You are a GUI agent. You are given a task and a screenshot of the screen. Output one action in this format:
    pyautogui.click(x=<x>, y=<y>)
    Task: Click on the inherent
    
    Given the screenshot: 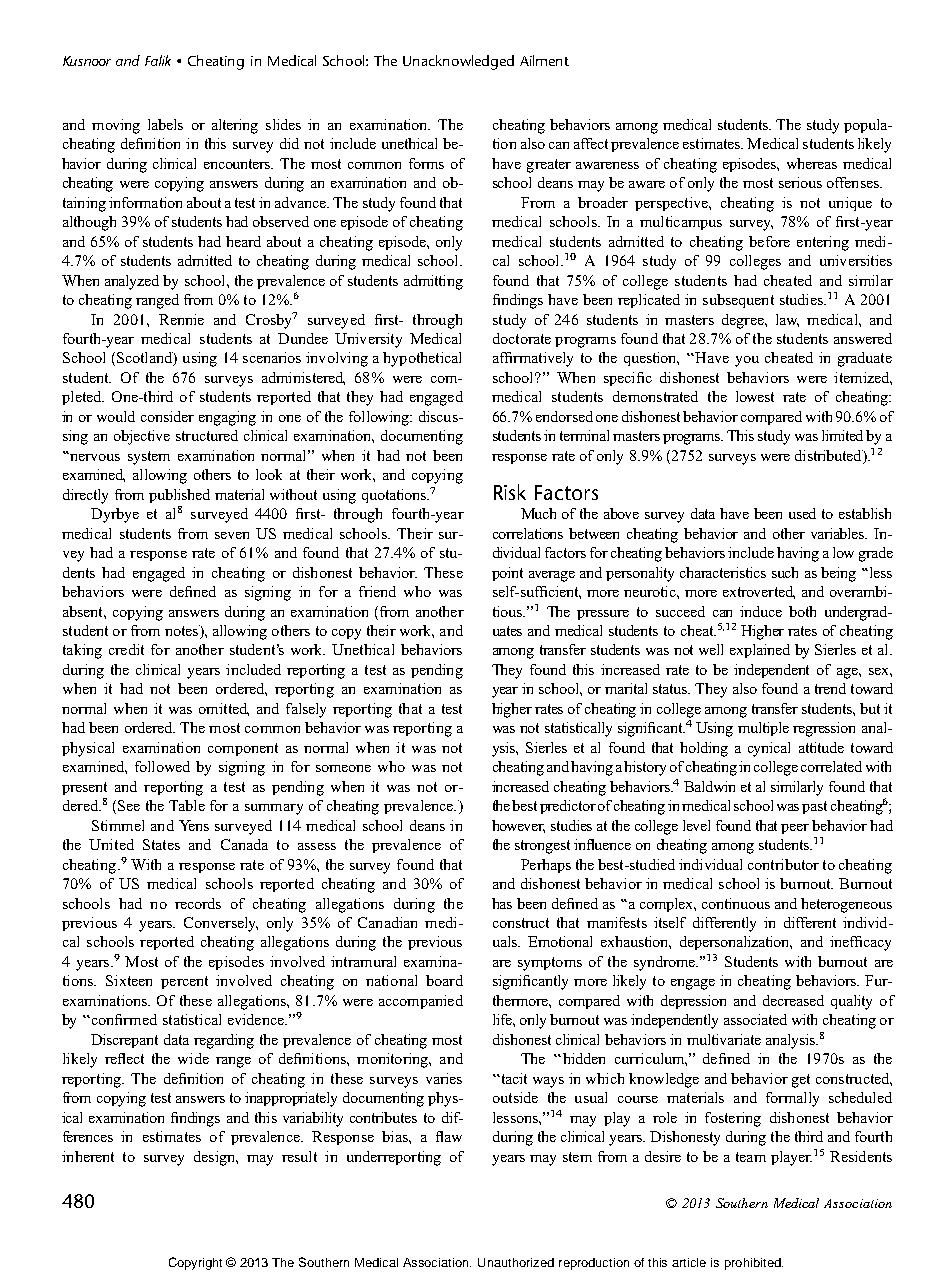 What is the action you would take?
    pyautogui.click(x=88, y=1156)
